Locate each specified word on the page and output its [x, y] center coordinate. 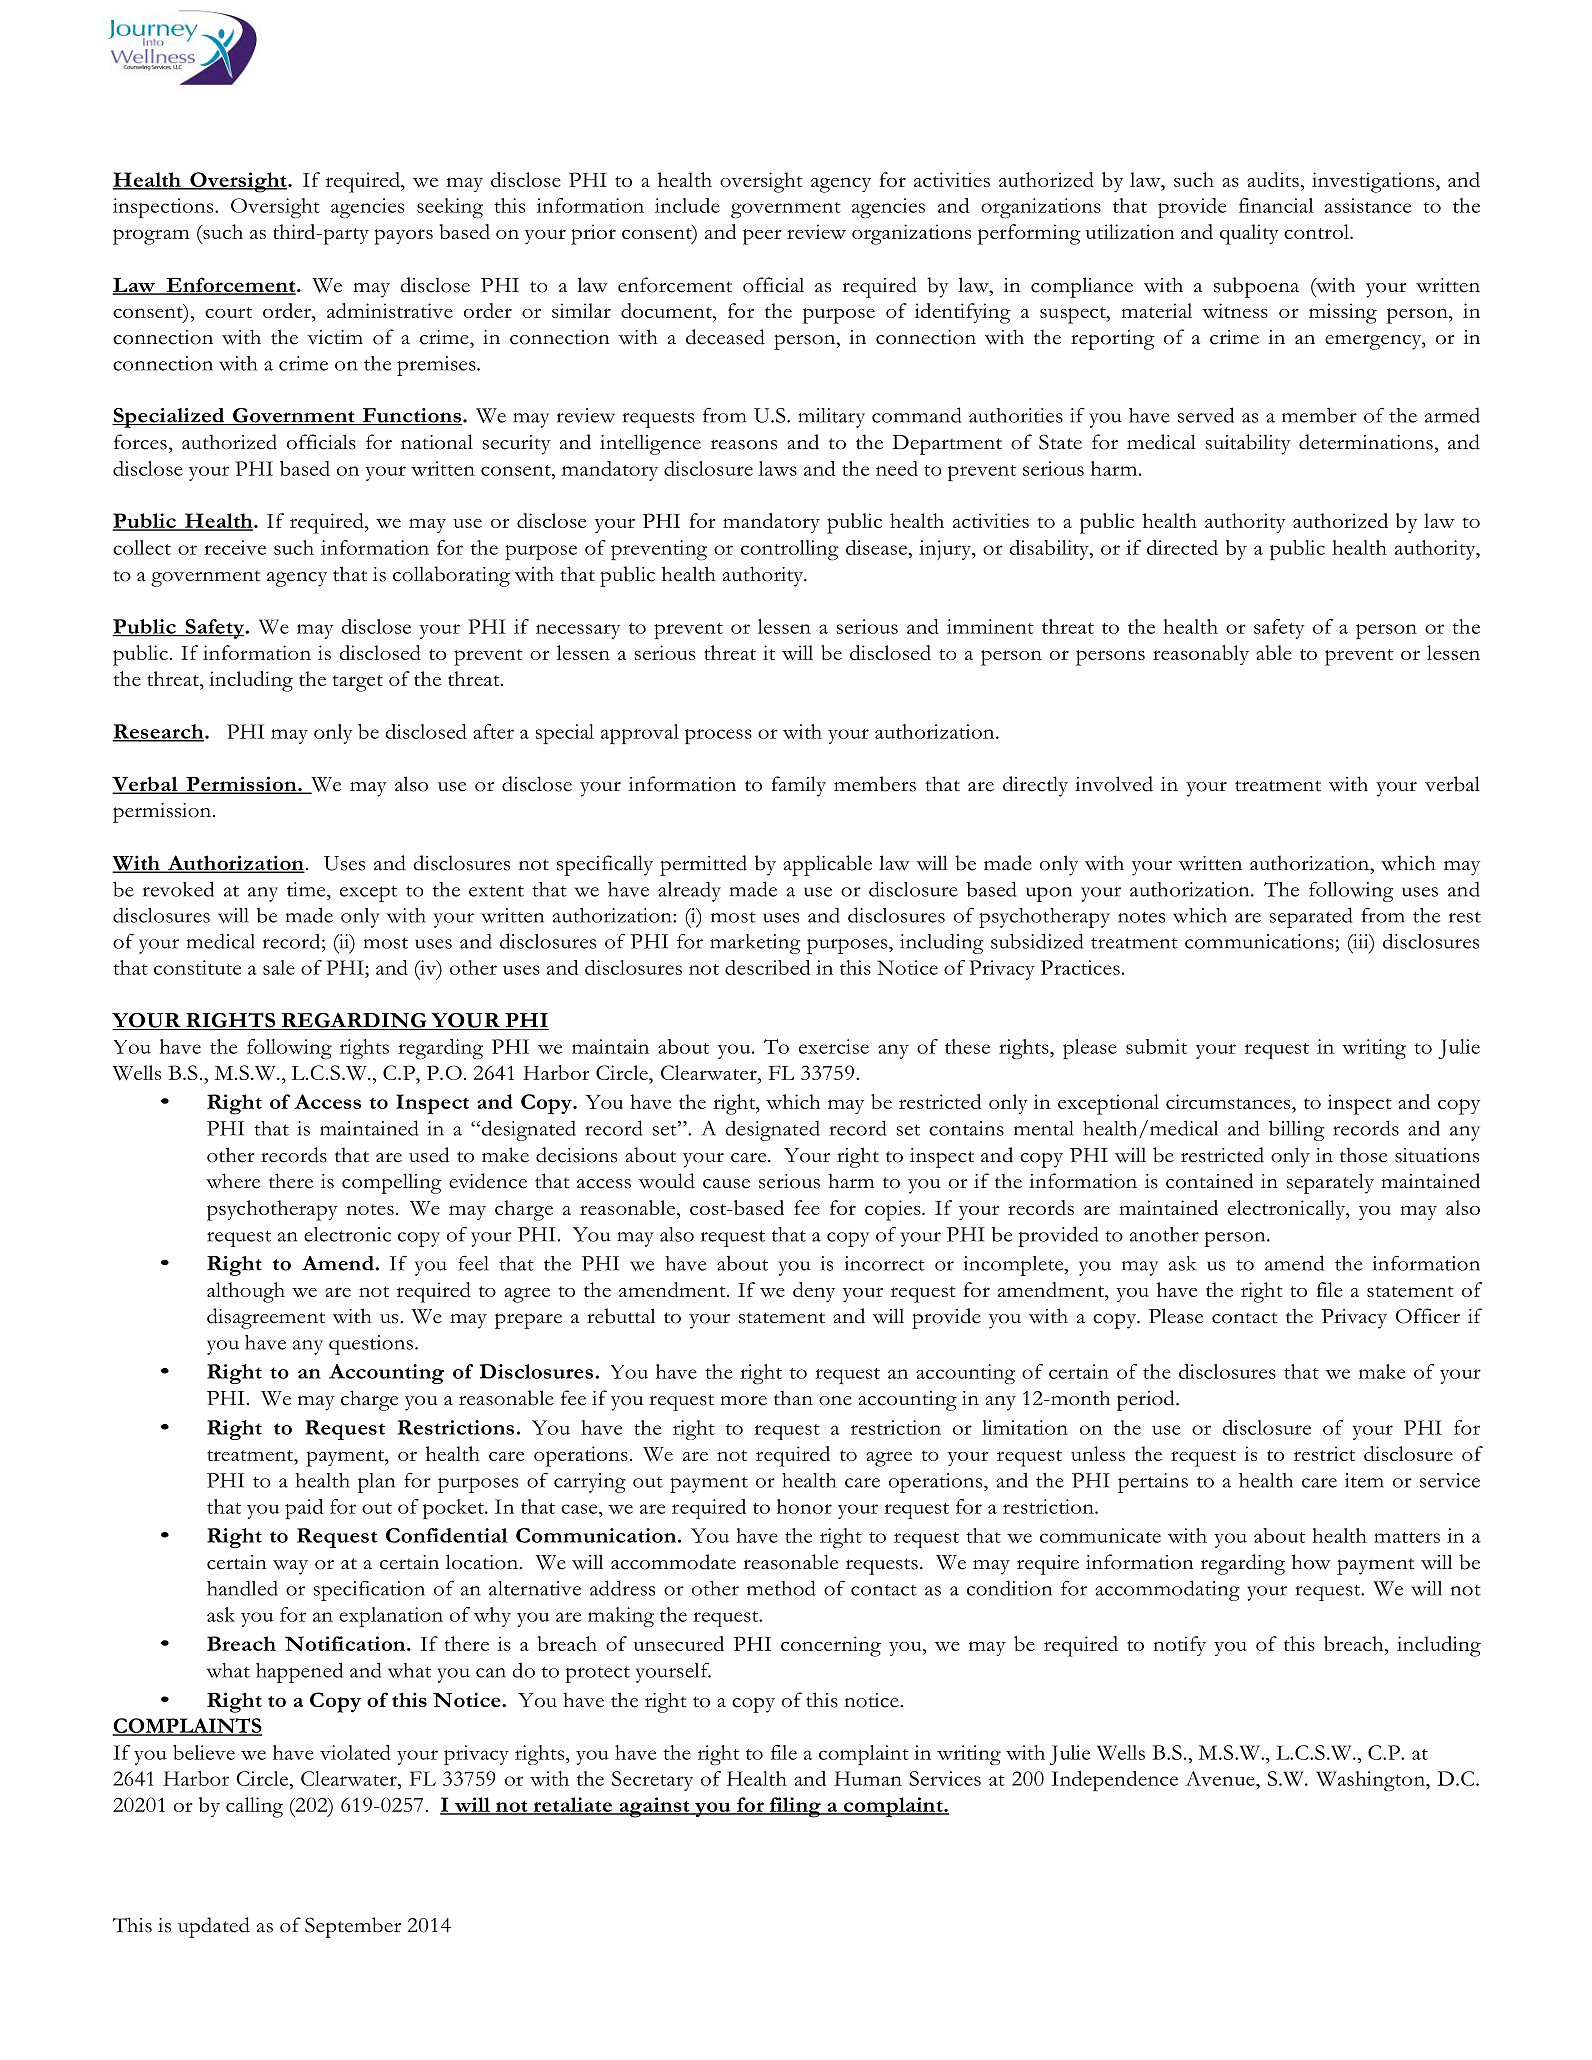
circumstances [1229, 1101]
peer [762, 237]
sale [279, 967]
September [353, 1927]
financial [1276, 205]
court [228, 312]
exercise [834, 1046]
